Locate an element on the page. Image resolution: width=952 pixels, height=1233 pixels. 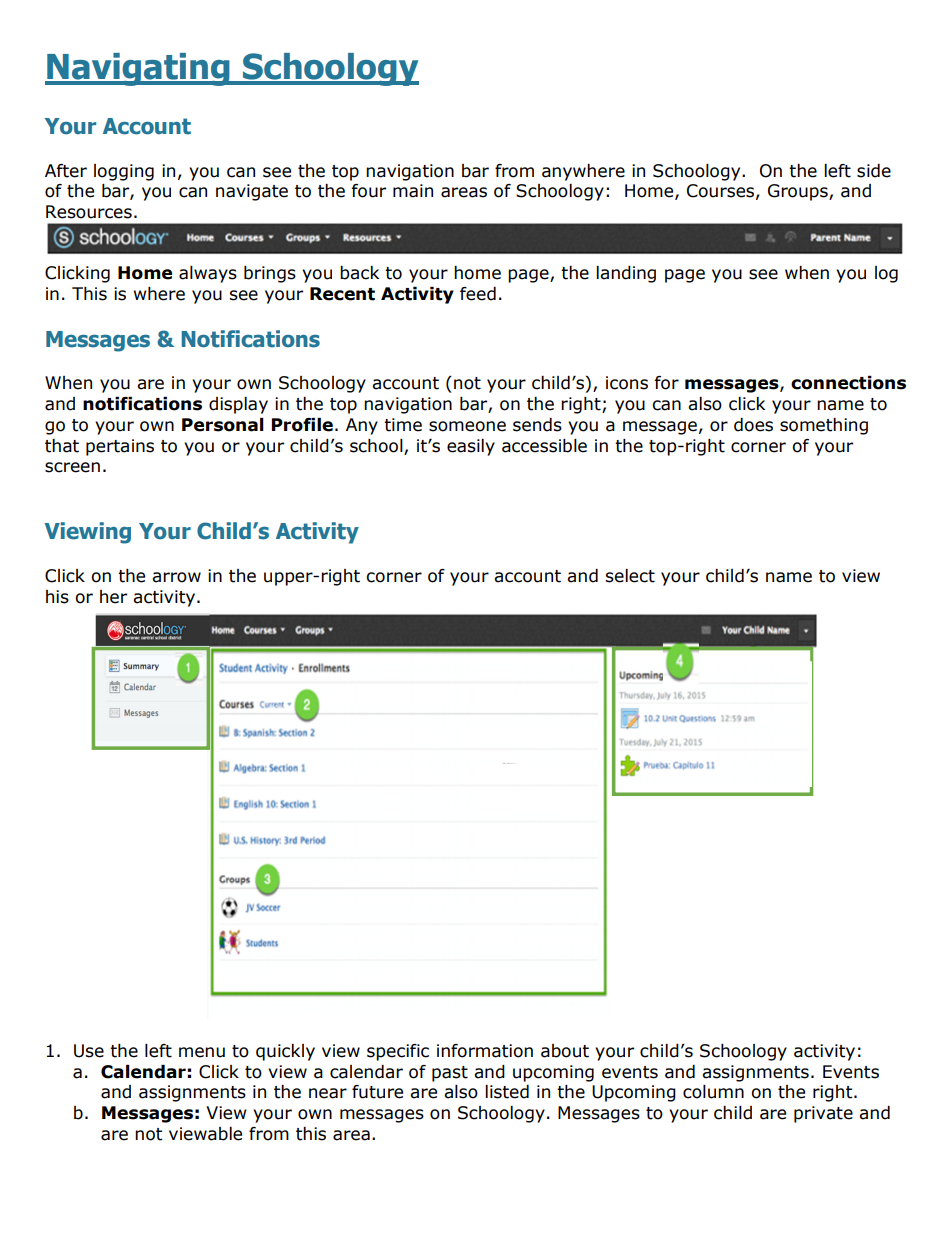
Groups is located at coordinates (799, 192).
